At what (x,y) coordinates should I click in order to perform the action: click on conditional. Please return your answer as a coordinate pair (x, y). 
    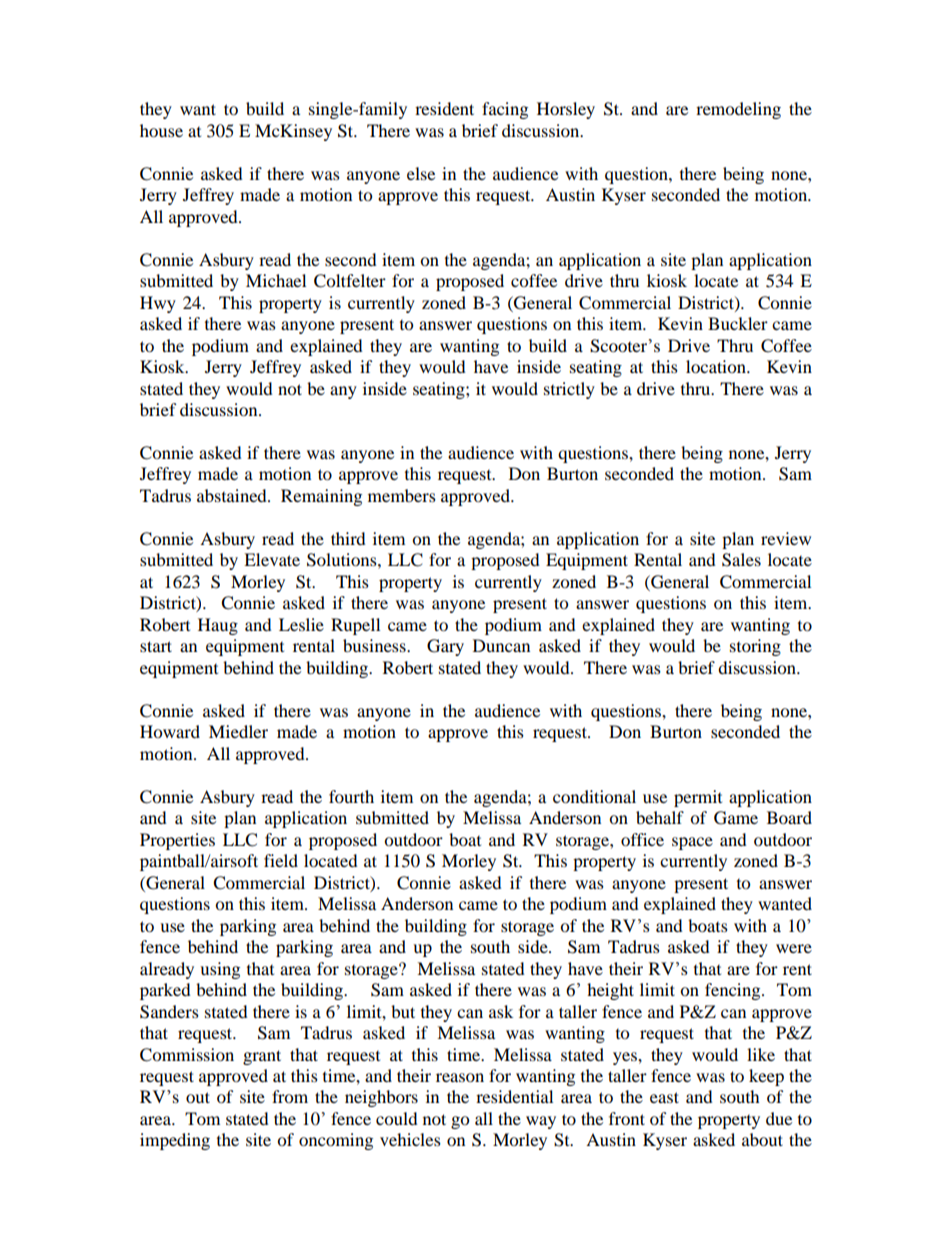
    Looking at the image, I should click on (594, 796).
